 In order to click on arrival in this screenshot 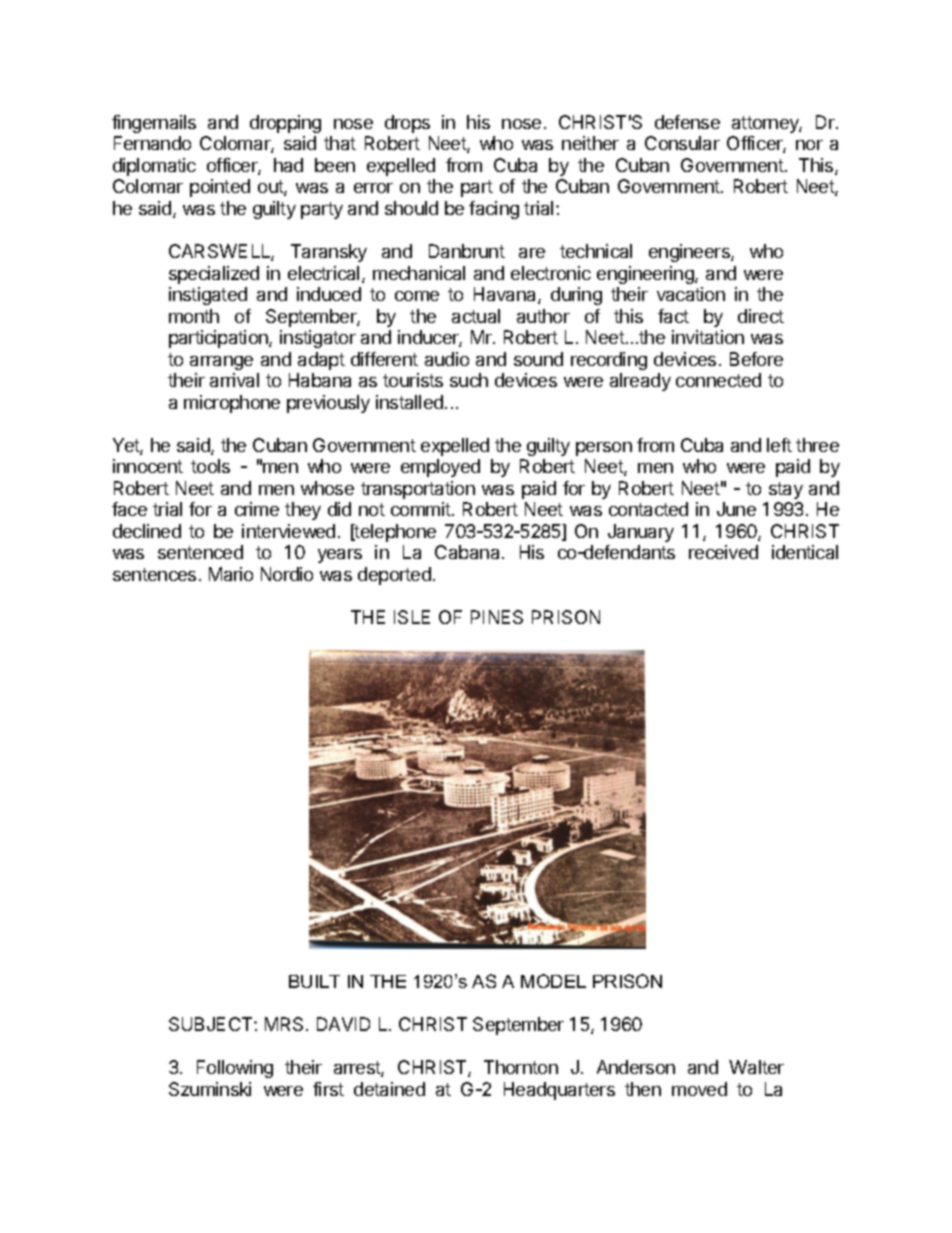, I will do `click(234, 380)`.
